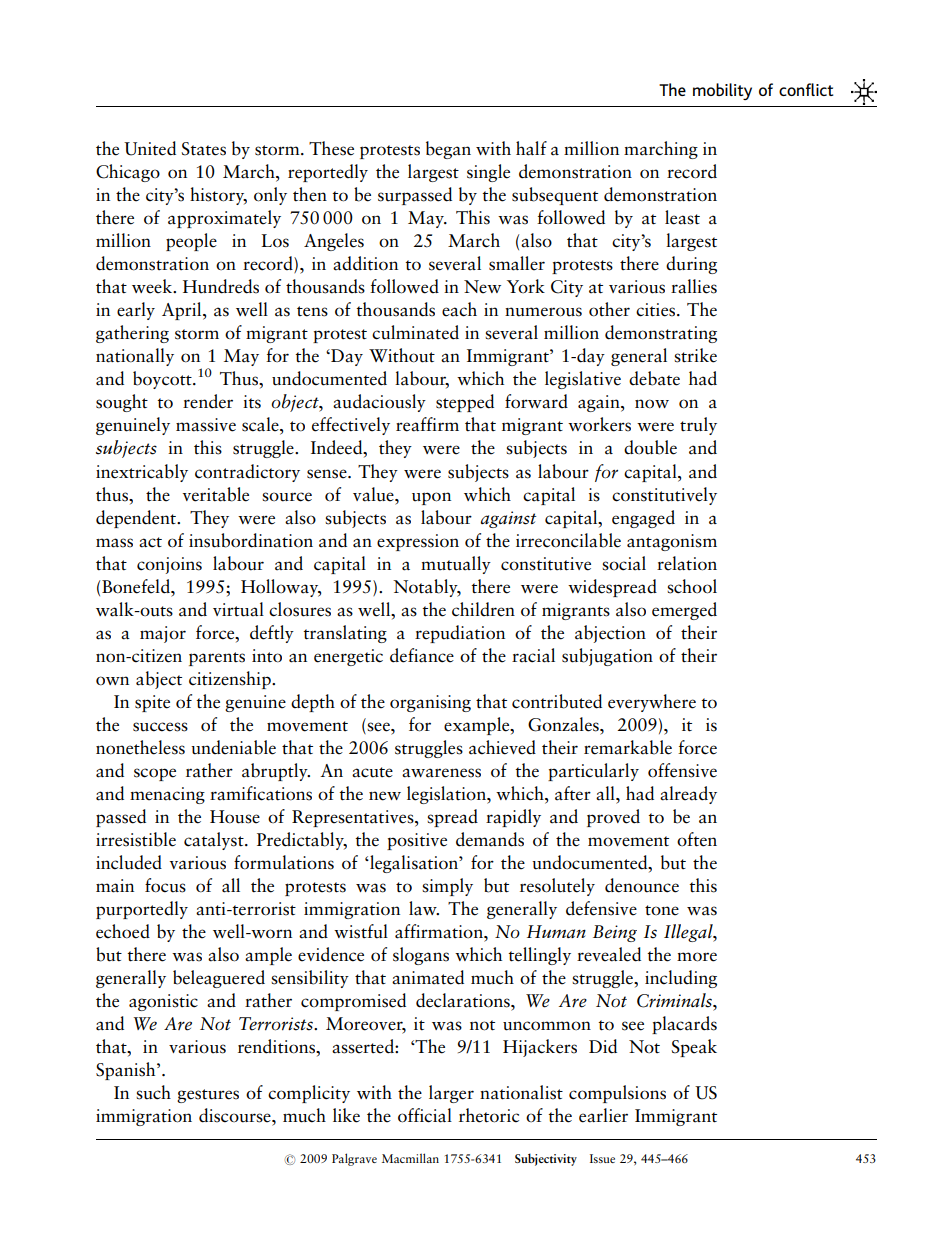 This screenshot has height=1240, width=952. Describe the element at coordinates (208, 401) in the screenshot. I see `render` at that location.
